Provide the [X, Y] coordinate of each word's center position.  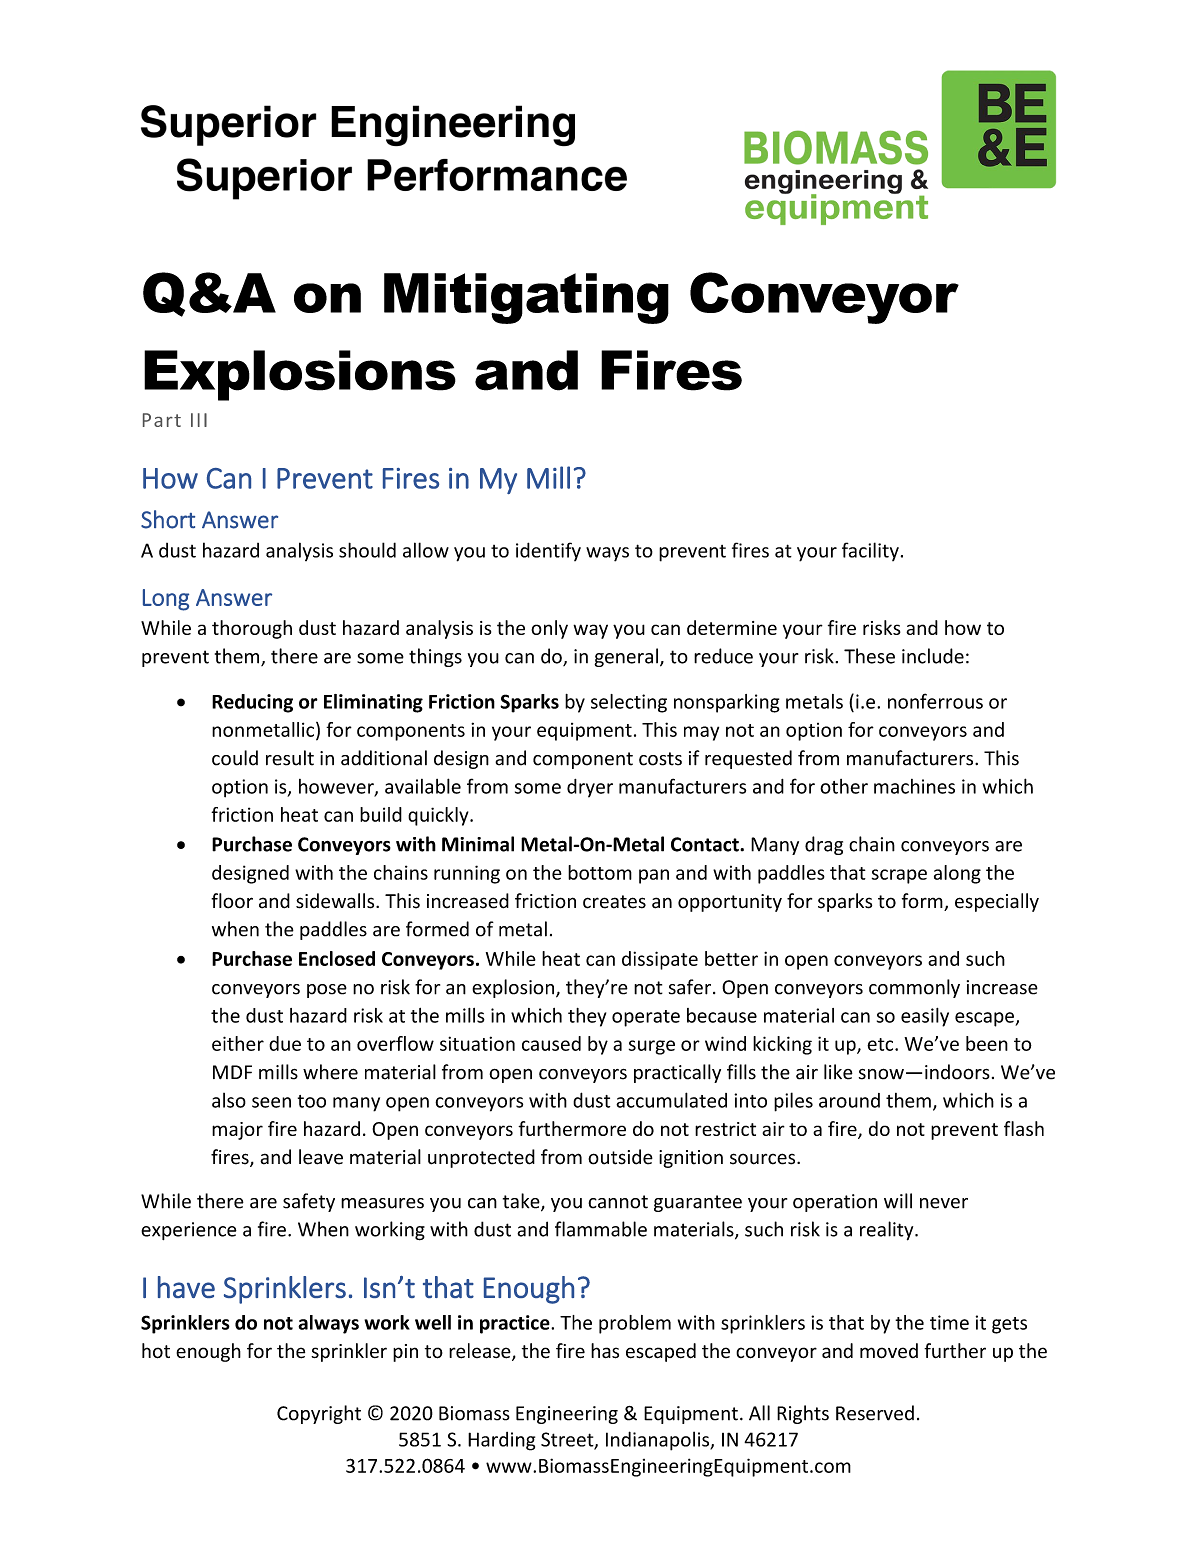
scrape [899, 876]
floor [232, 901]
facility [870, 551]
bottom [600, 872]
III [199, 420]
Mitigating [526, 298]
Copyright [319, 1414]
